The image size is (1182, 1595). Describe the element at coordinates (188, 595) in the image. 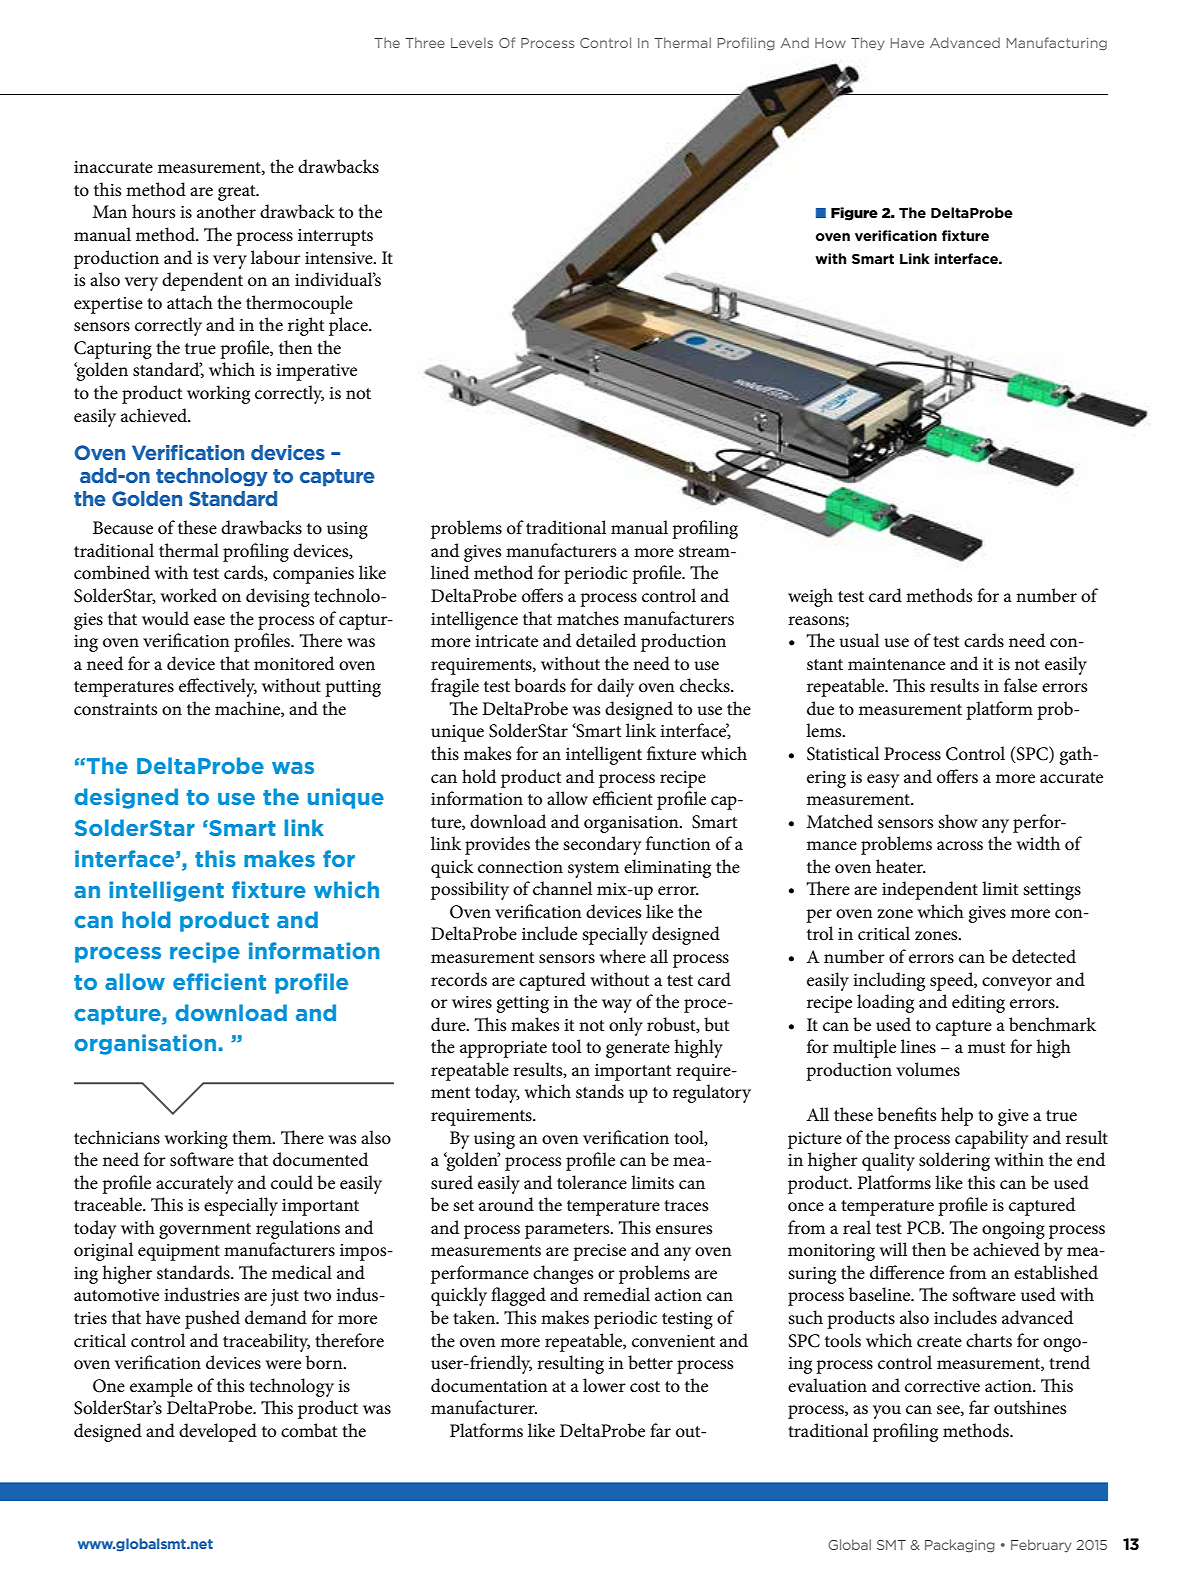

I see `worked` at that location.
